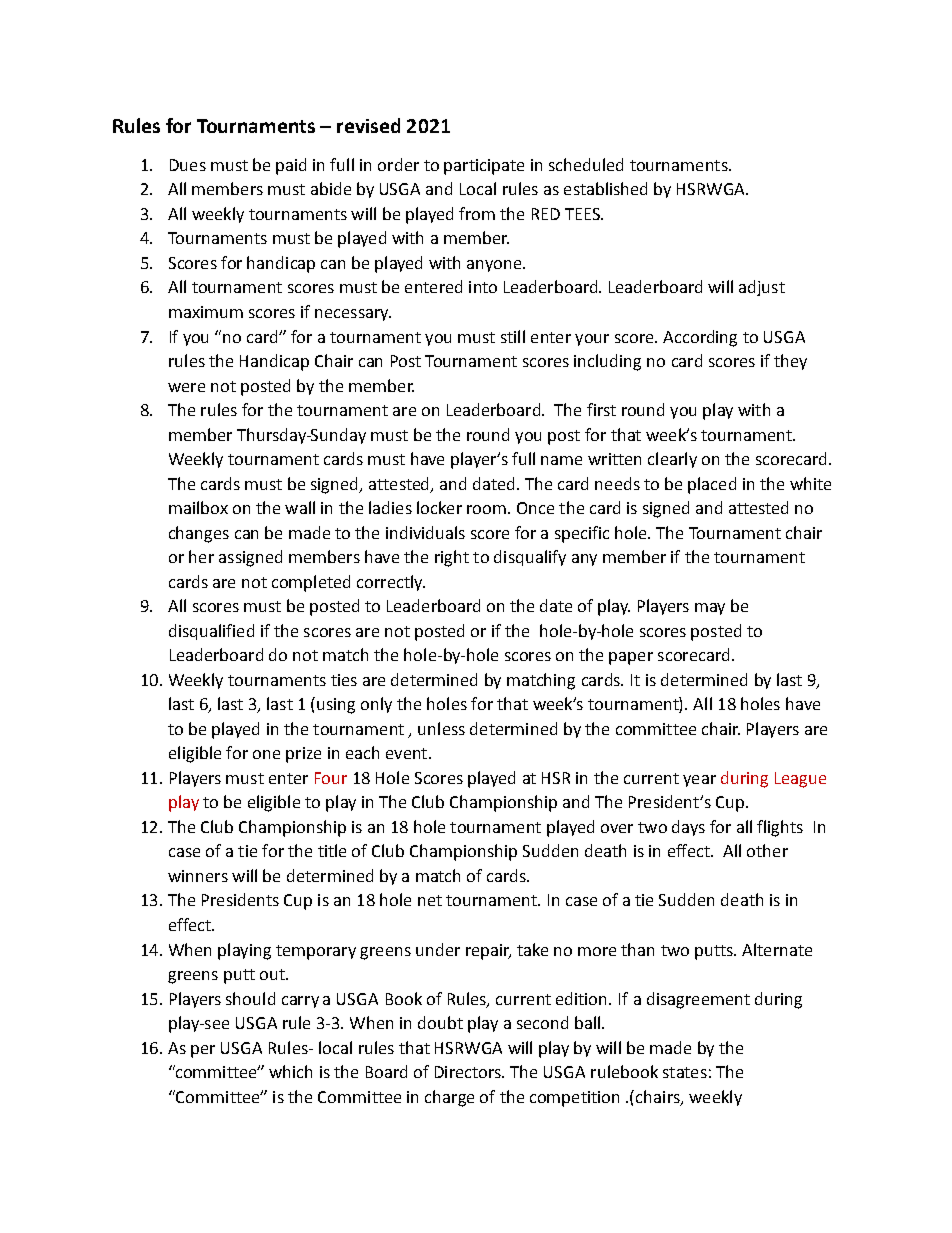 The width and height of the page is (952, 1233). Describe the element at coordinates (484, 167) in the page. I see `participate` at that location.
